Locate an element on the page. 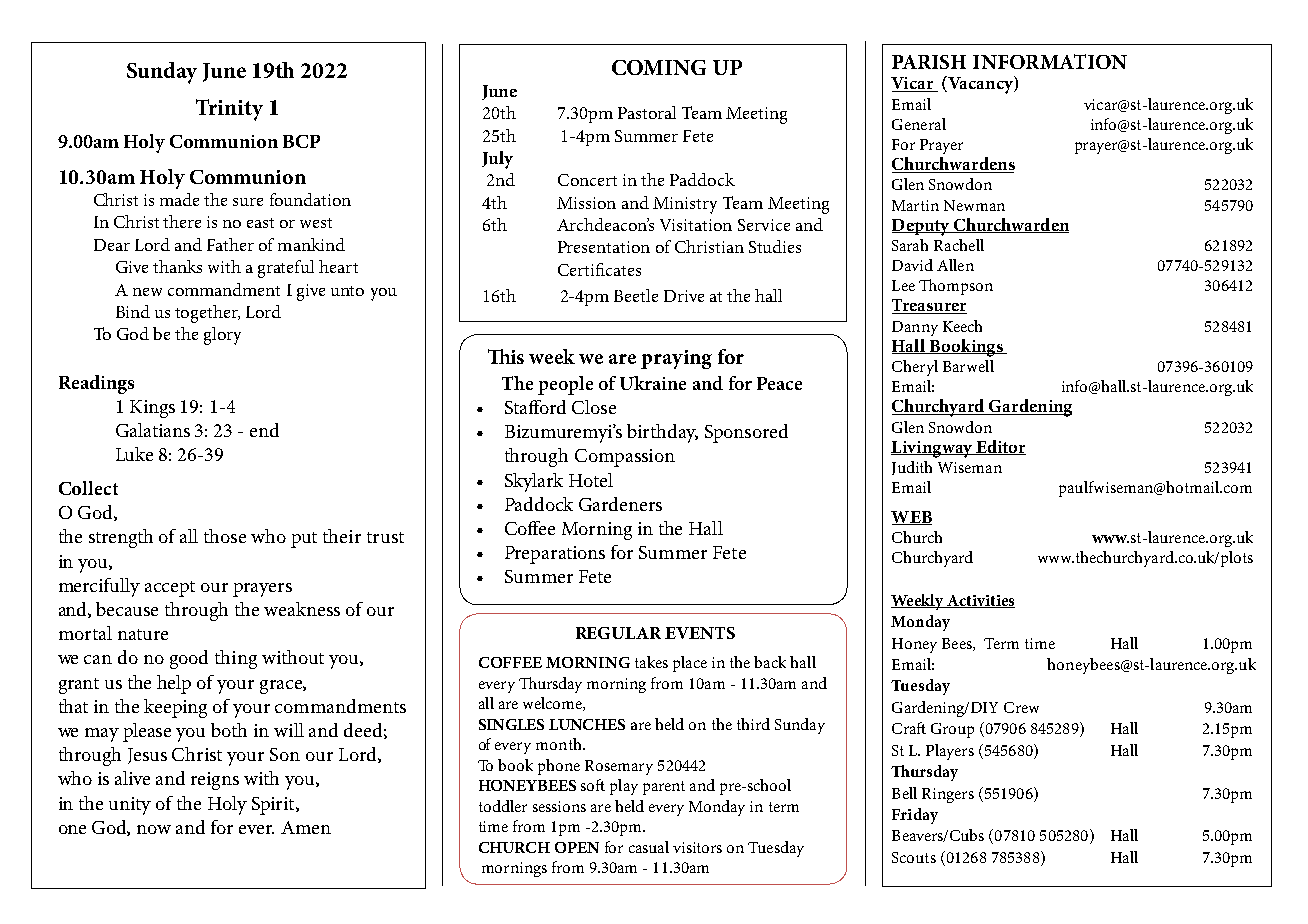 The width and height of the image is (1308, 924). Luke is located at coordinates (134, 454).
